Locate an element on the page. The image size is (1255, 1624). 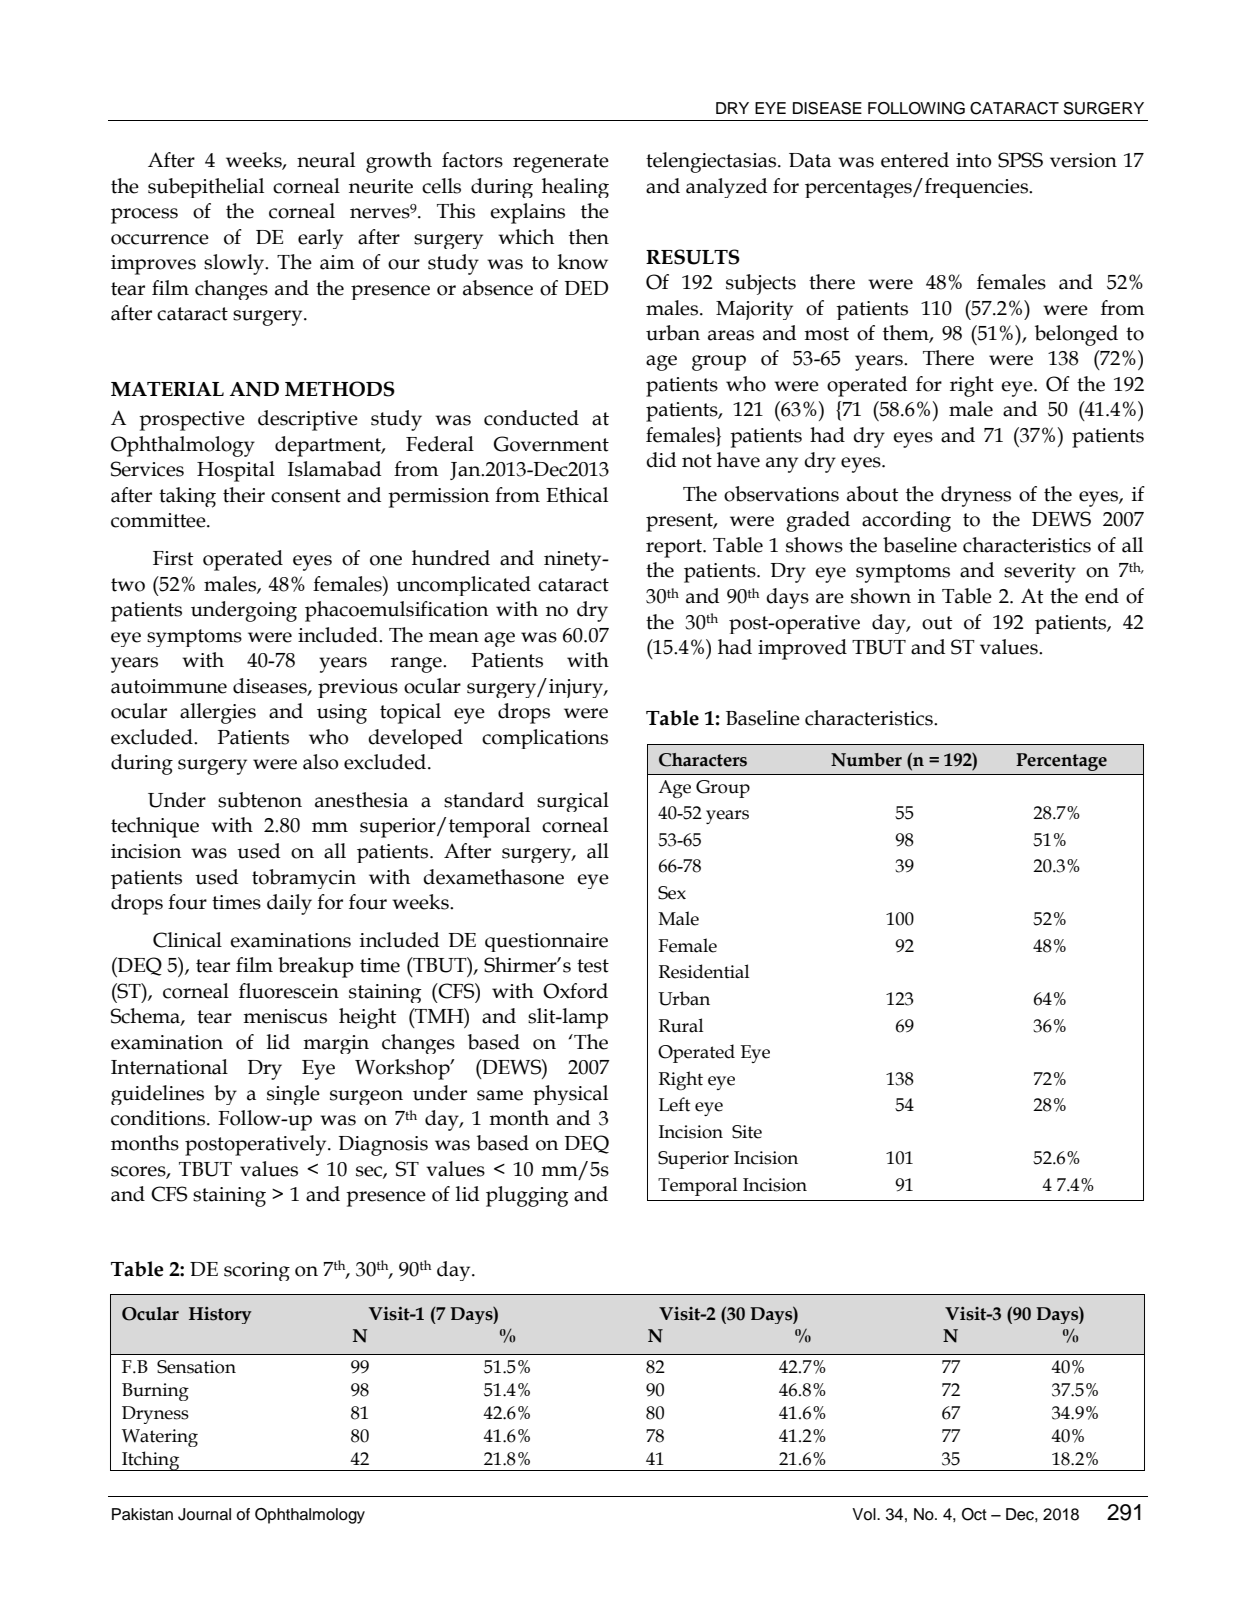
Vol is located at coordinates (865, 1514).
